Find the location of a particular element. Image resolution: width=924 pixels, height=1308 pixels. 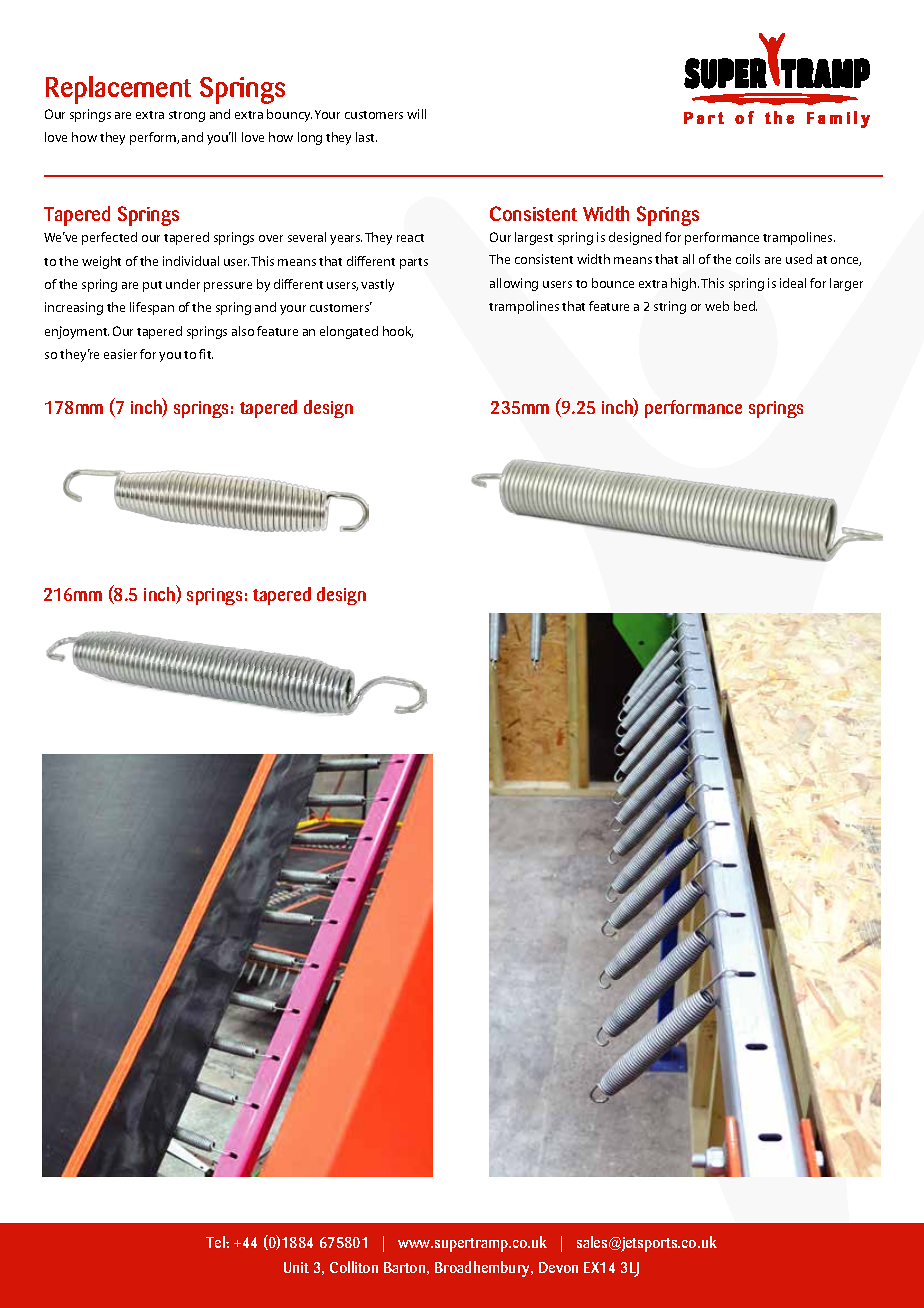

will is located at coordinates (416, 114).
